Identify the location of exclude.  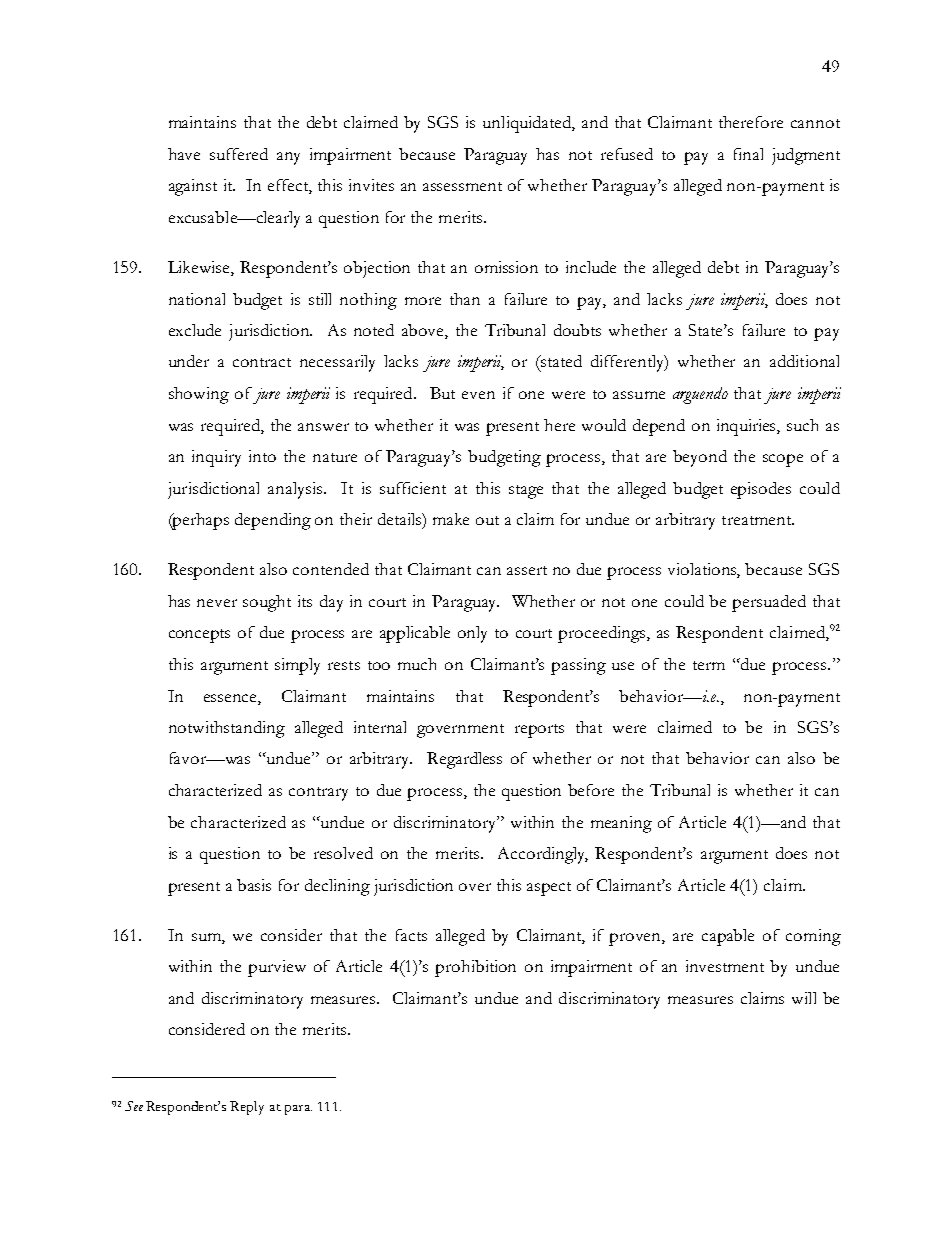
(195, 330).
